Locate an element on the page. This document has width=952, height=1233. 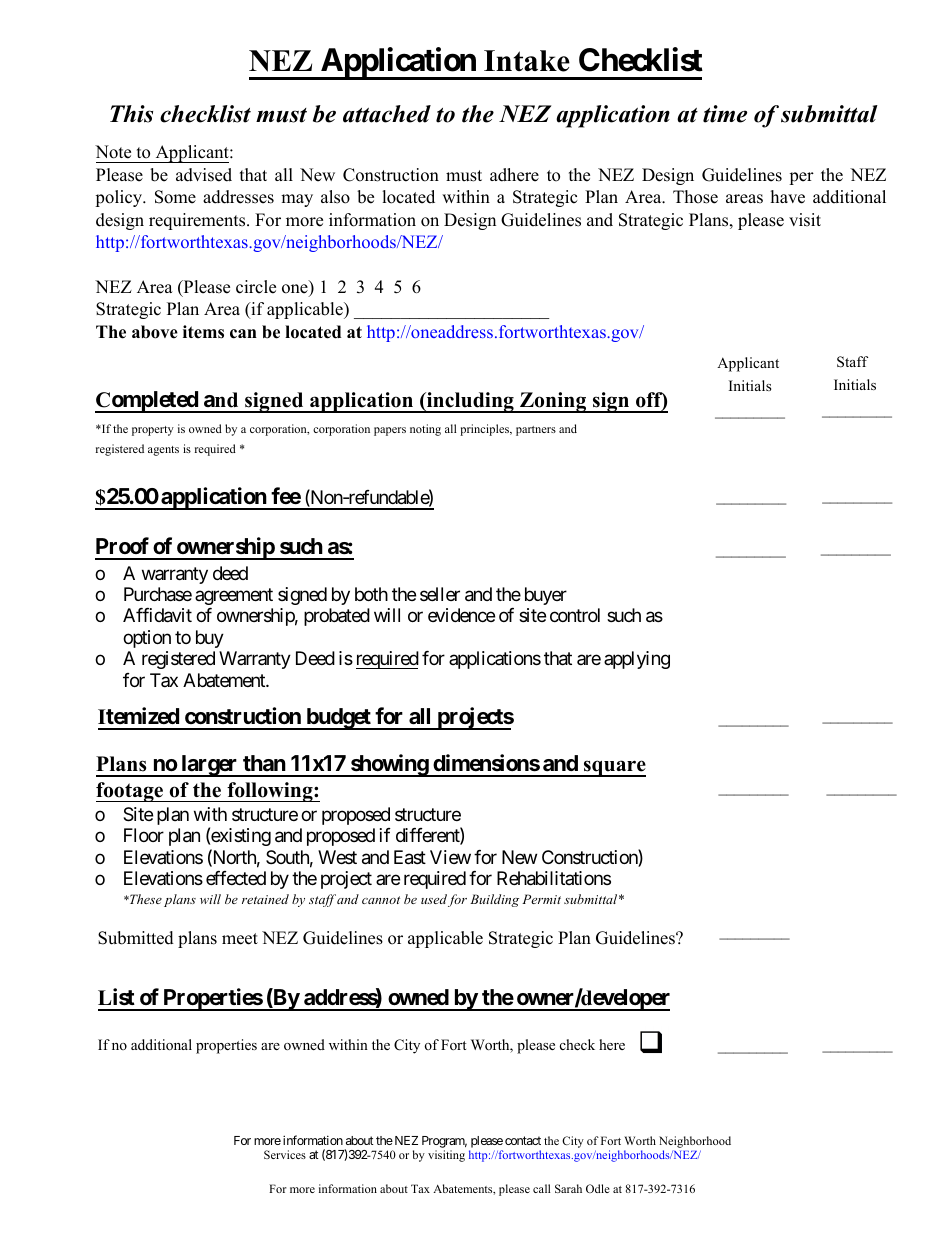
View is located at coordinates (450, 857).
